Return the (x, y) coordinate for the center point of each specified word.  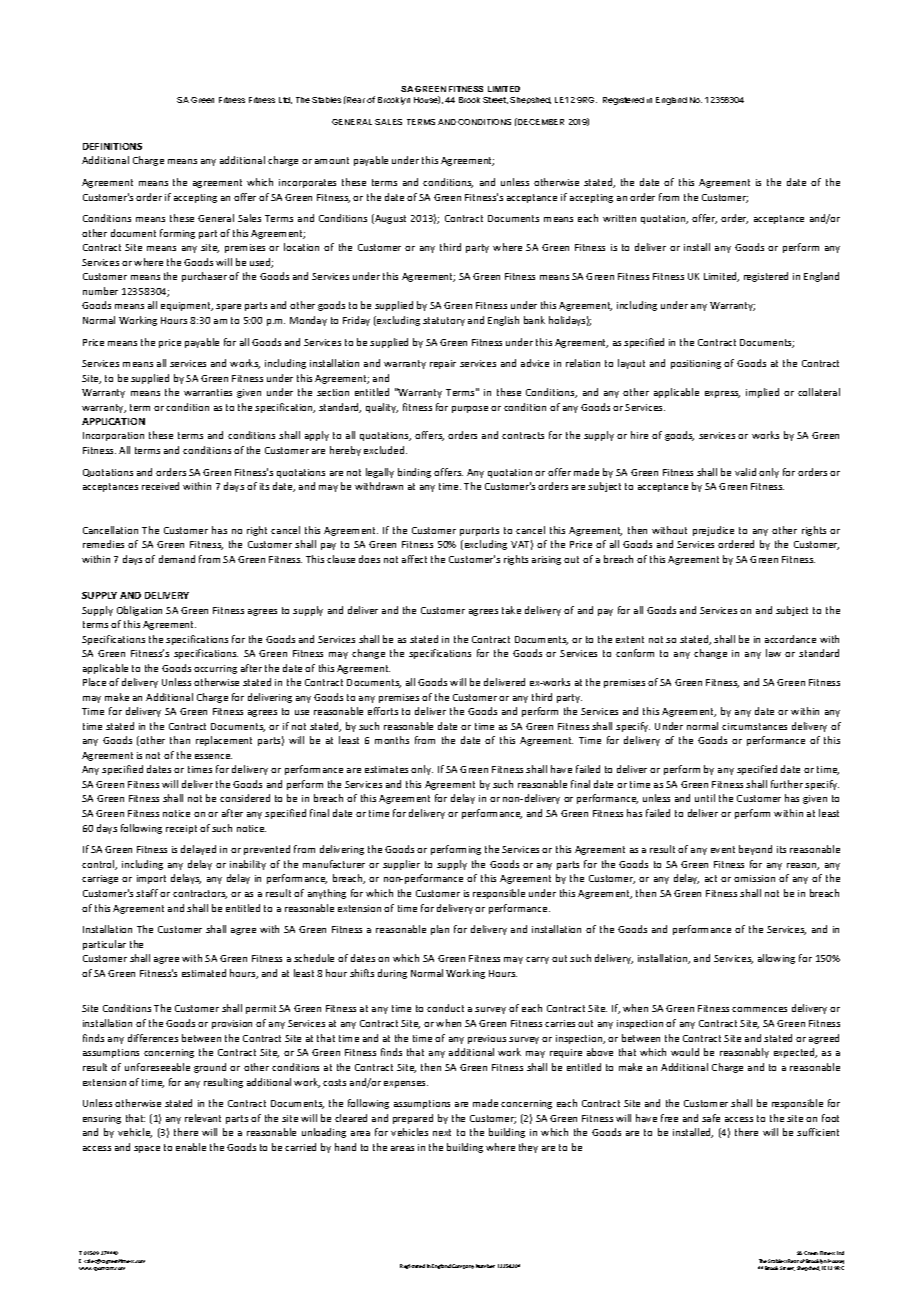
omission (754, 878)
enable (191, 1147)
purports (479, 531)
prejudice (713, 531)
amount (332, 160)
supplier (401, 865)
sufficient (818, 1132)
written (619, 218)
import (151, 879)
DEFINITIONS (112, 146)
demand (177, 559)
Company (463, 1266)
